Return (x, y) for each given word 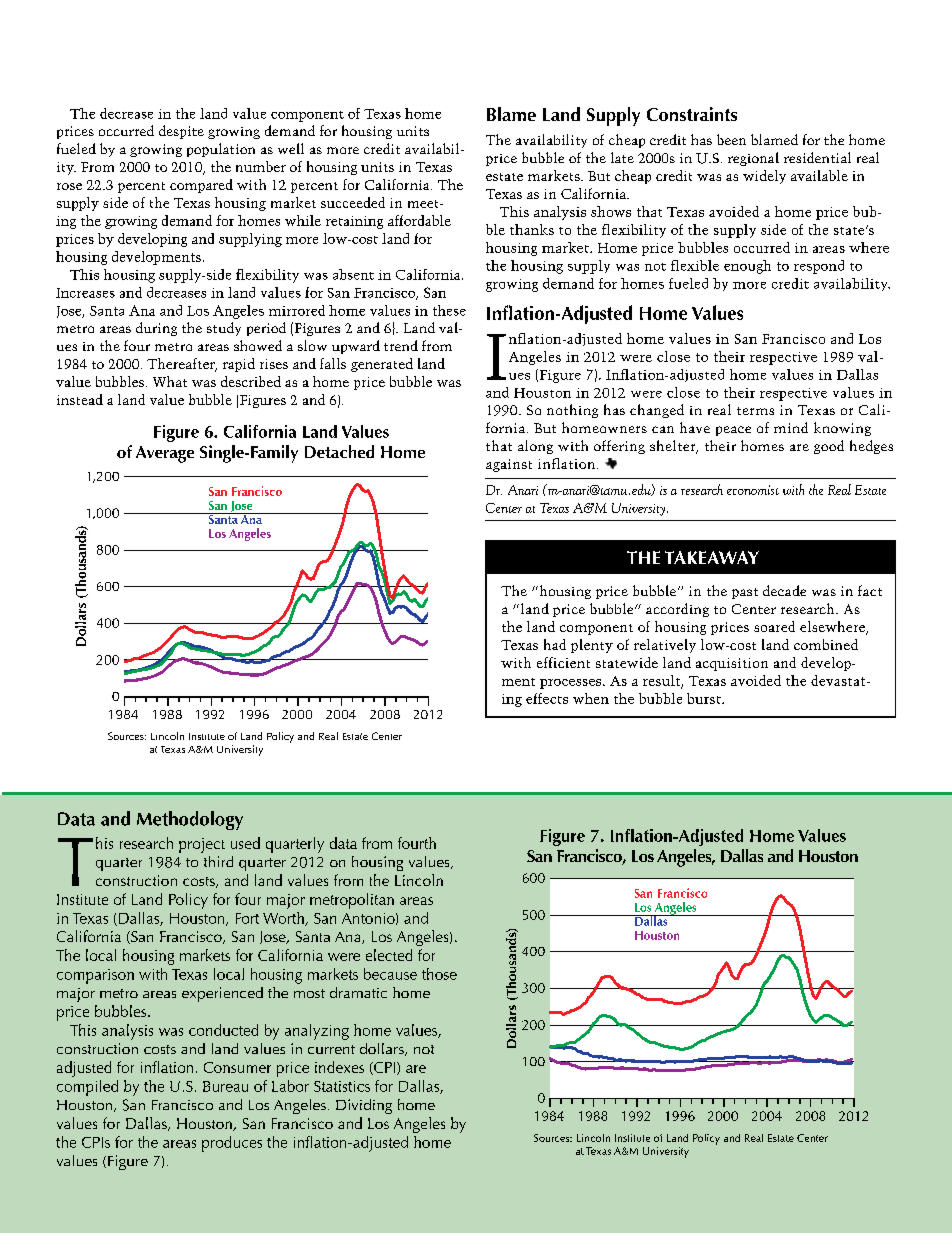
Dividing (364, 1106)
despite (181, 132)
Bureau (225, 1086)
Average (165, 454)
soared (774, 626)
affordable (419, 220)
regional (753, 159)
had (555, 644)
